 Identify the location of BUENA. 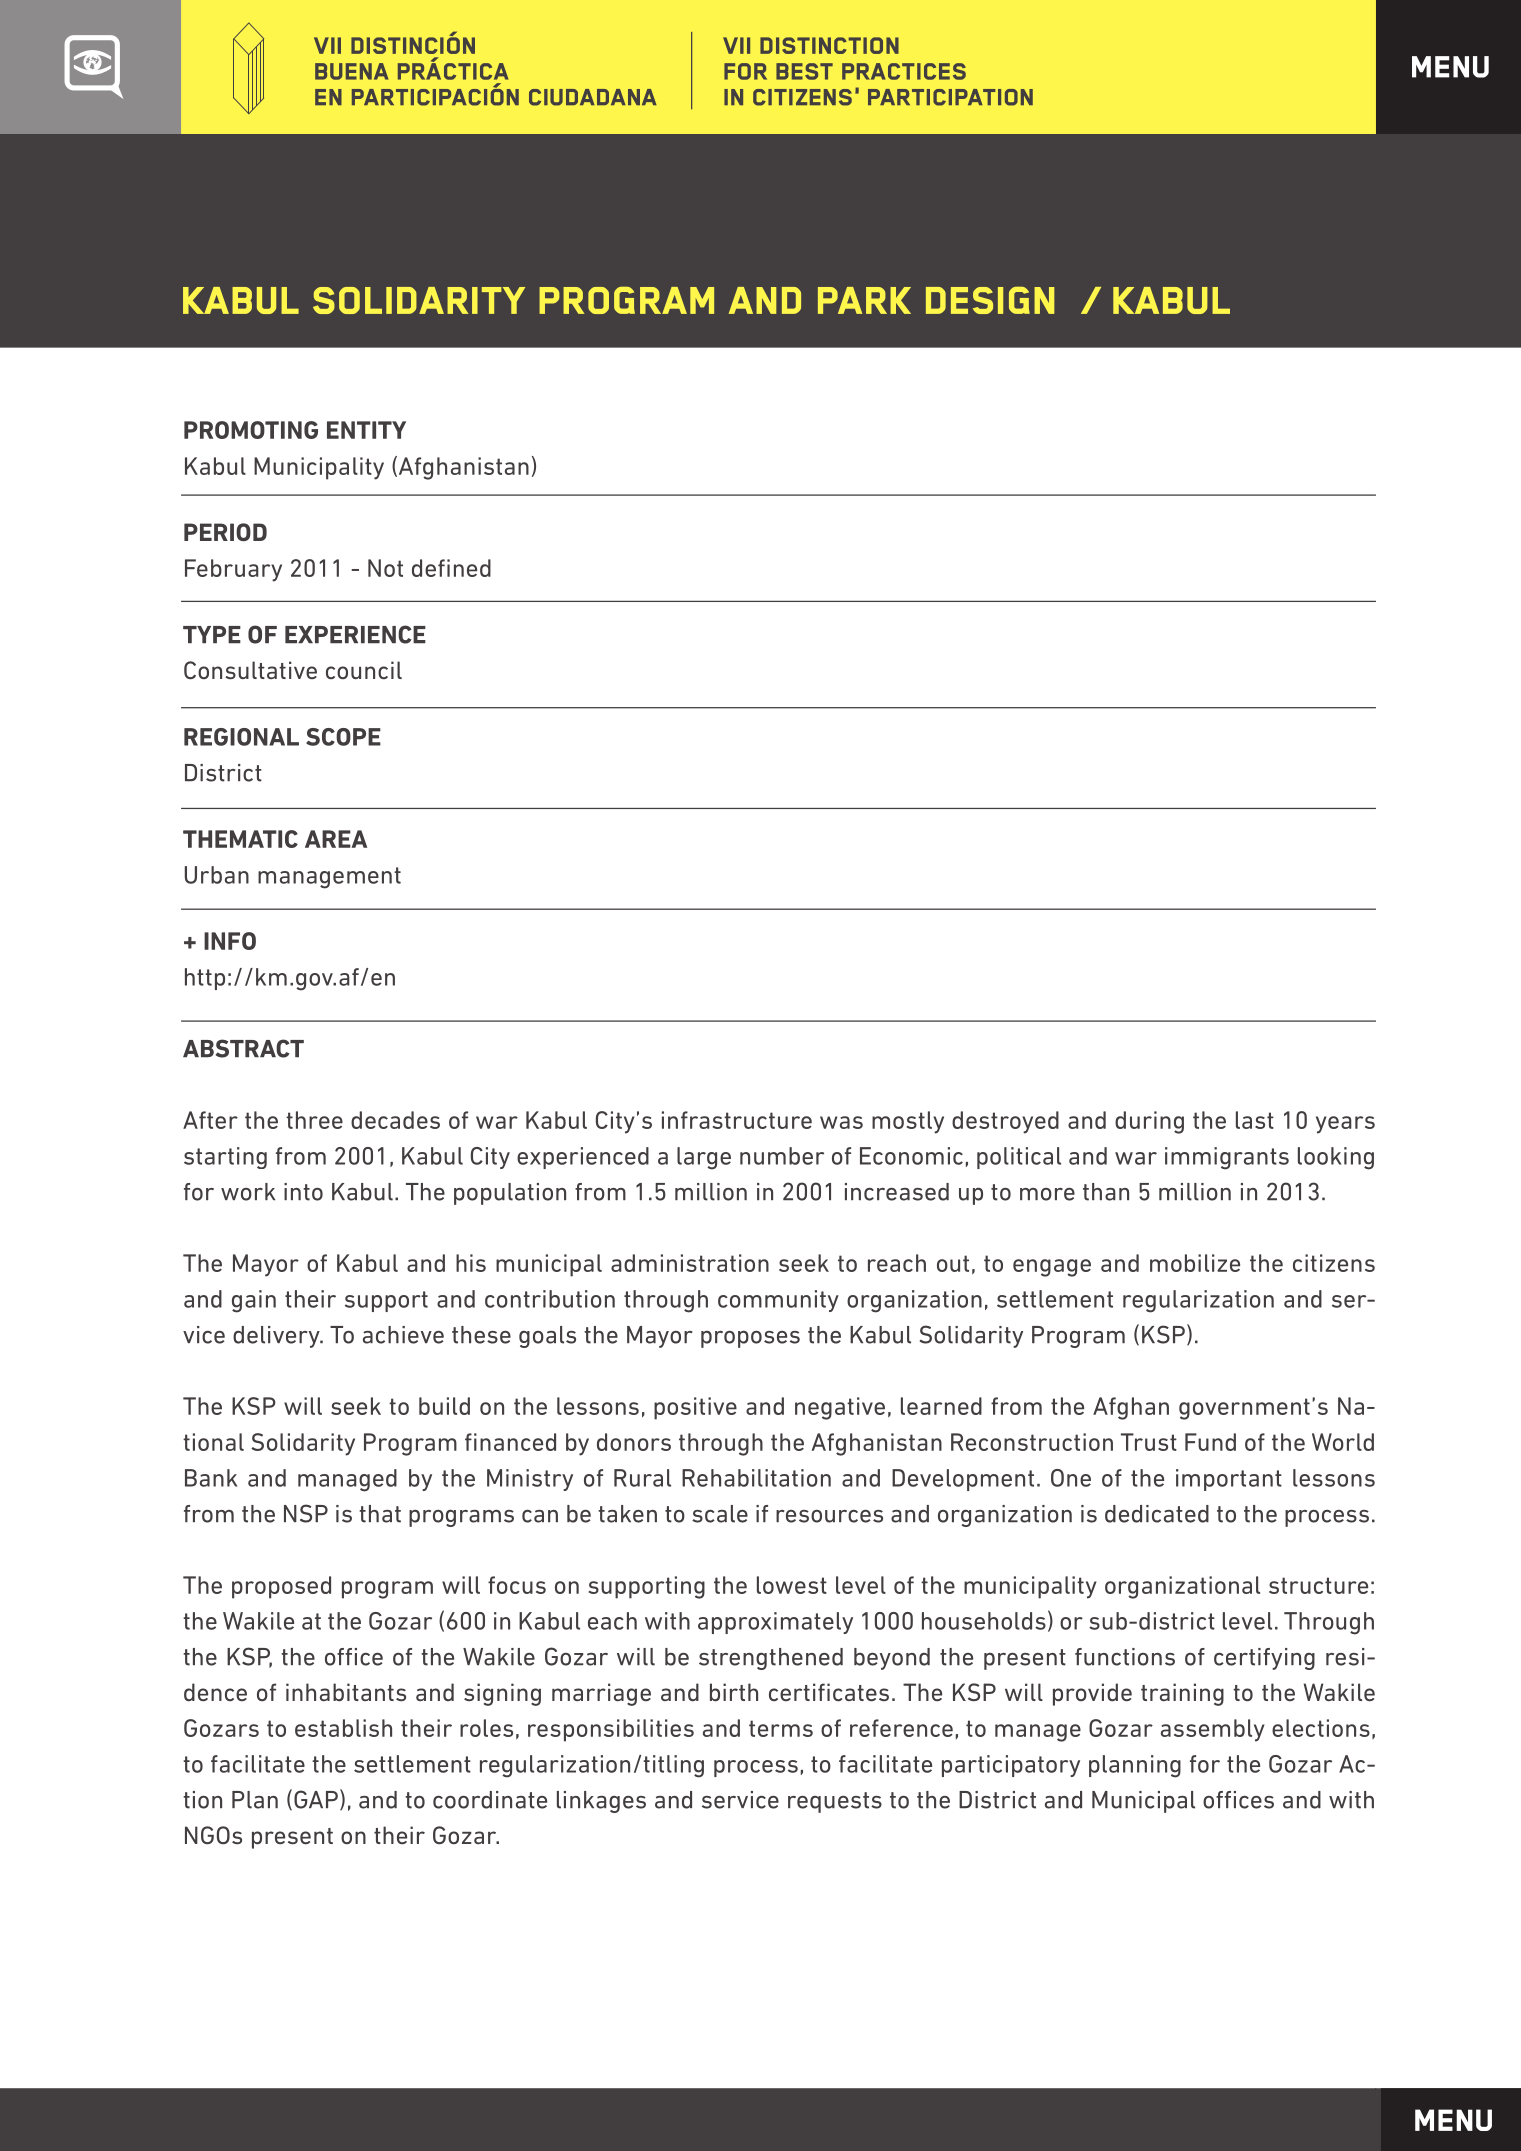
(351, 71).
